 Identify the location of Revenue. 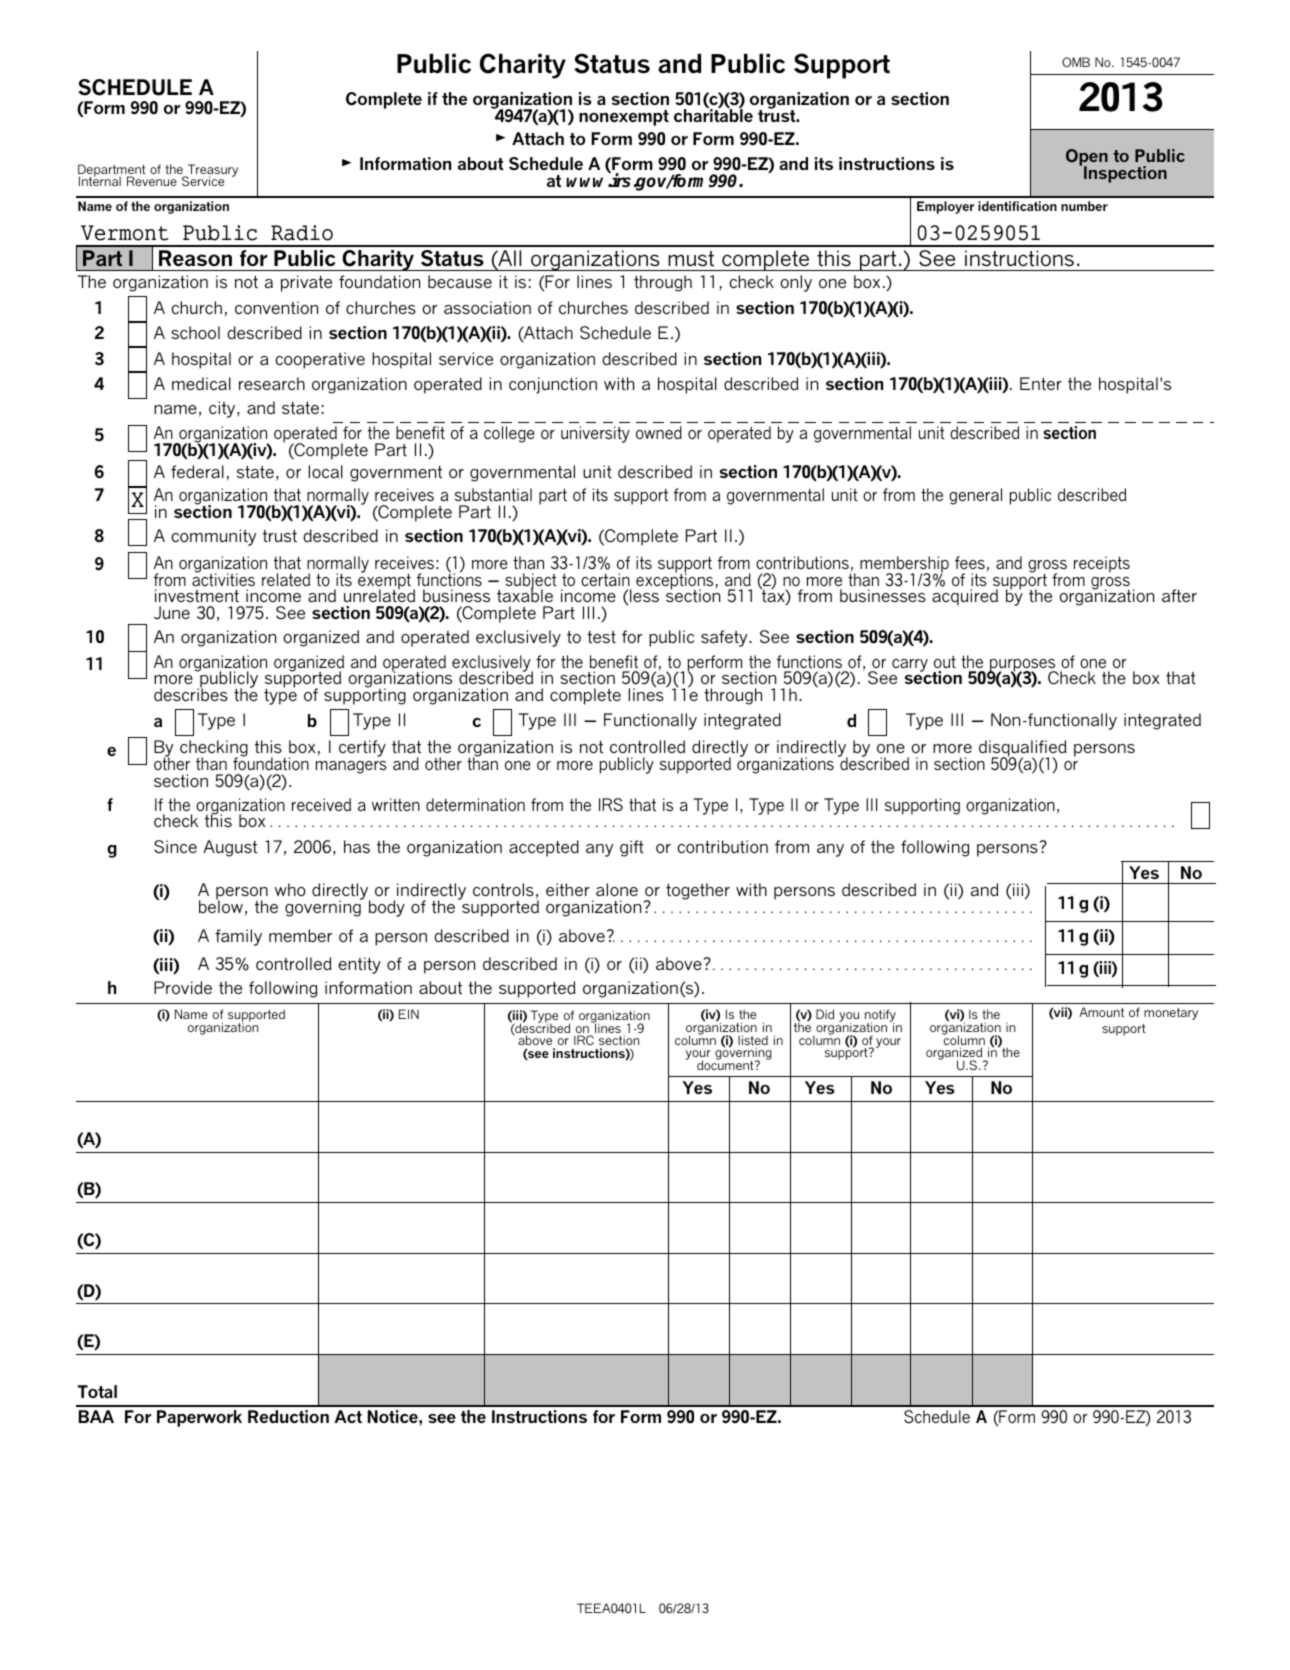
(152, 181).
